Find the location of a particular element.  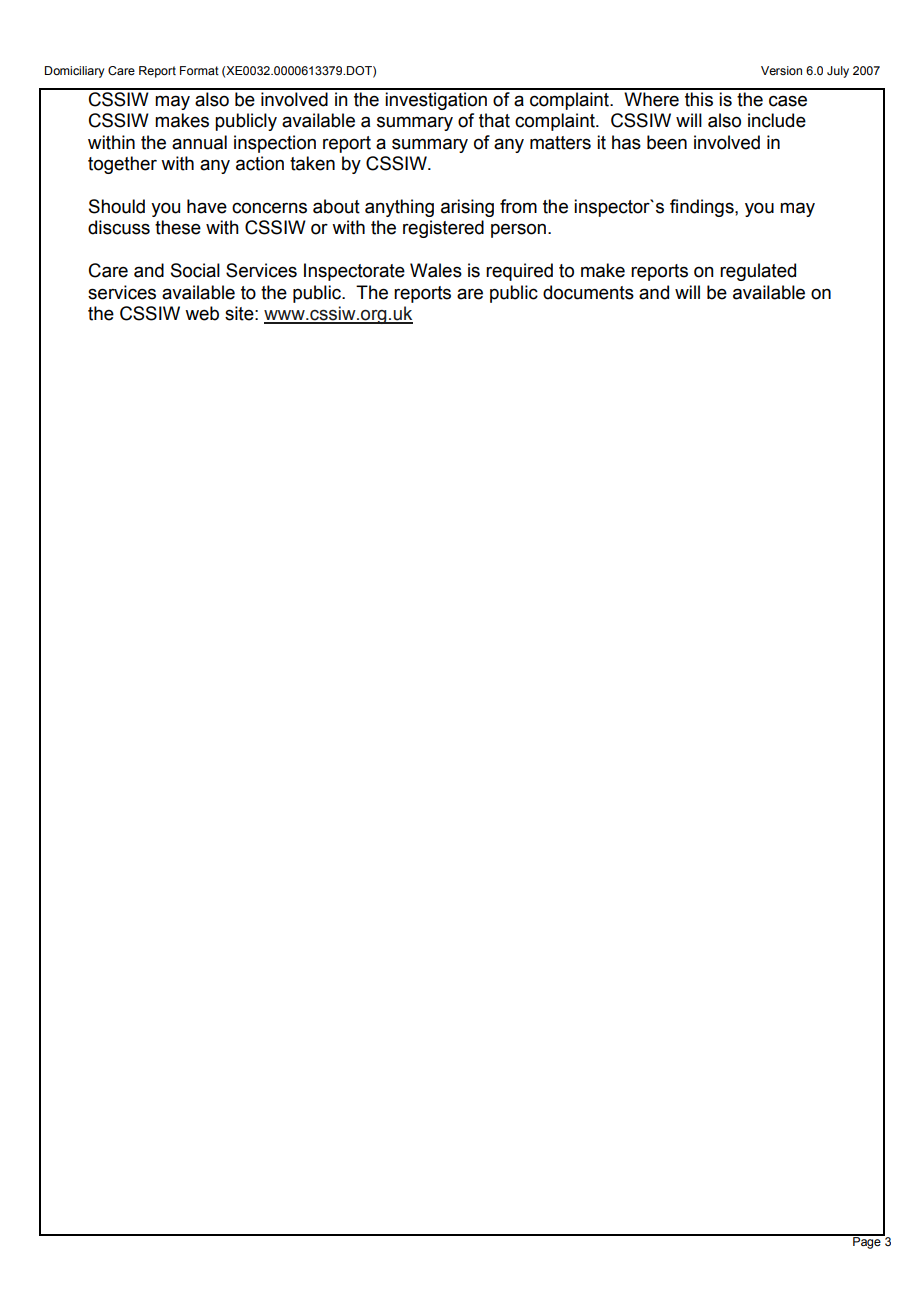

documents is located at coordinates (588, 292).
